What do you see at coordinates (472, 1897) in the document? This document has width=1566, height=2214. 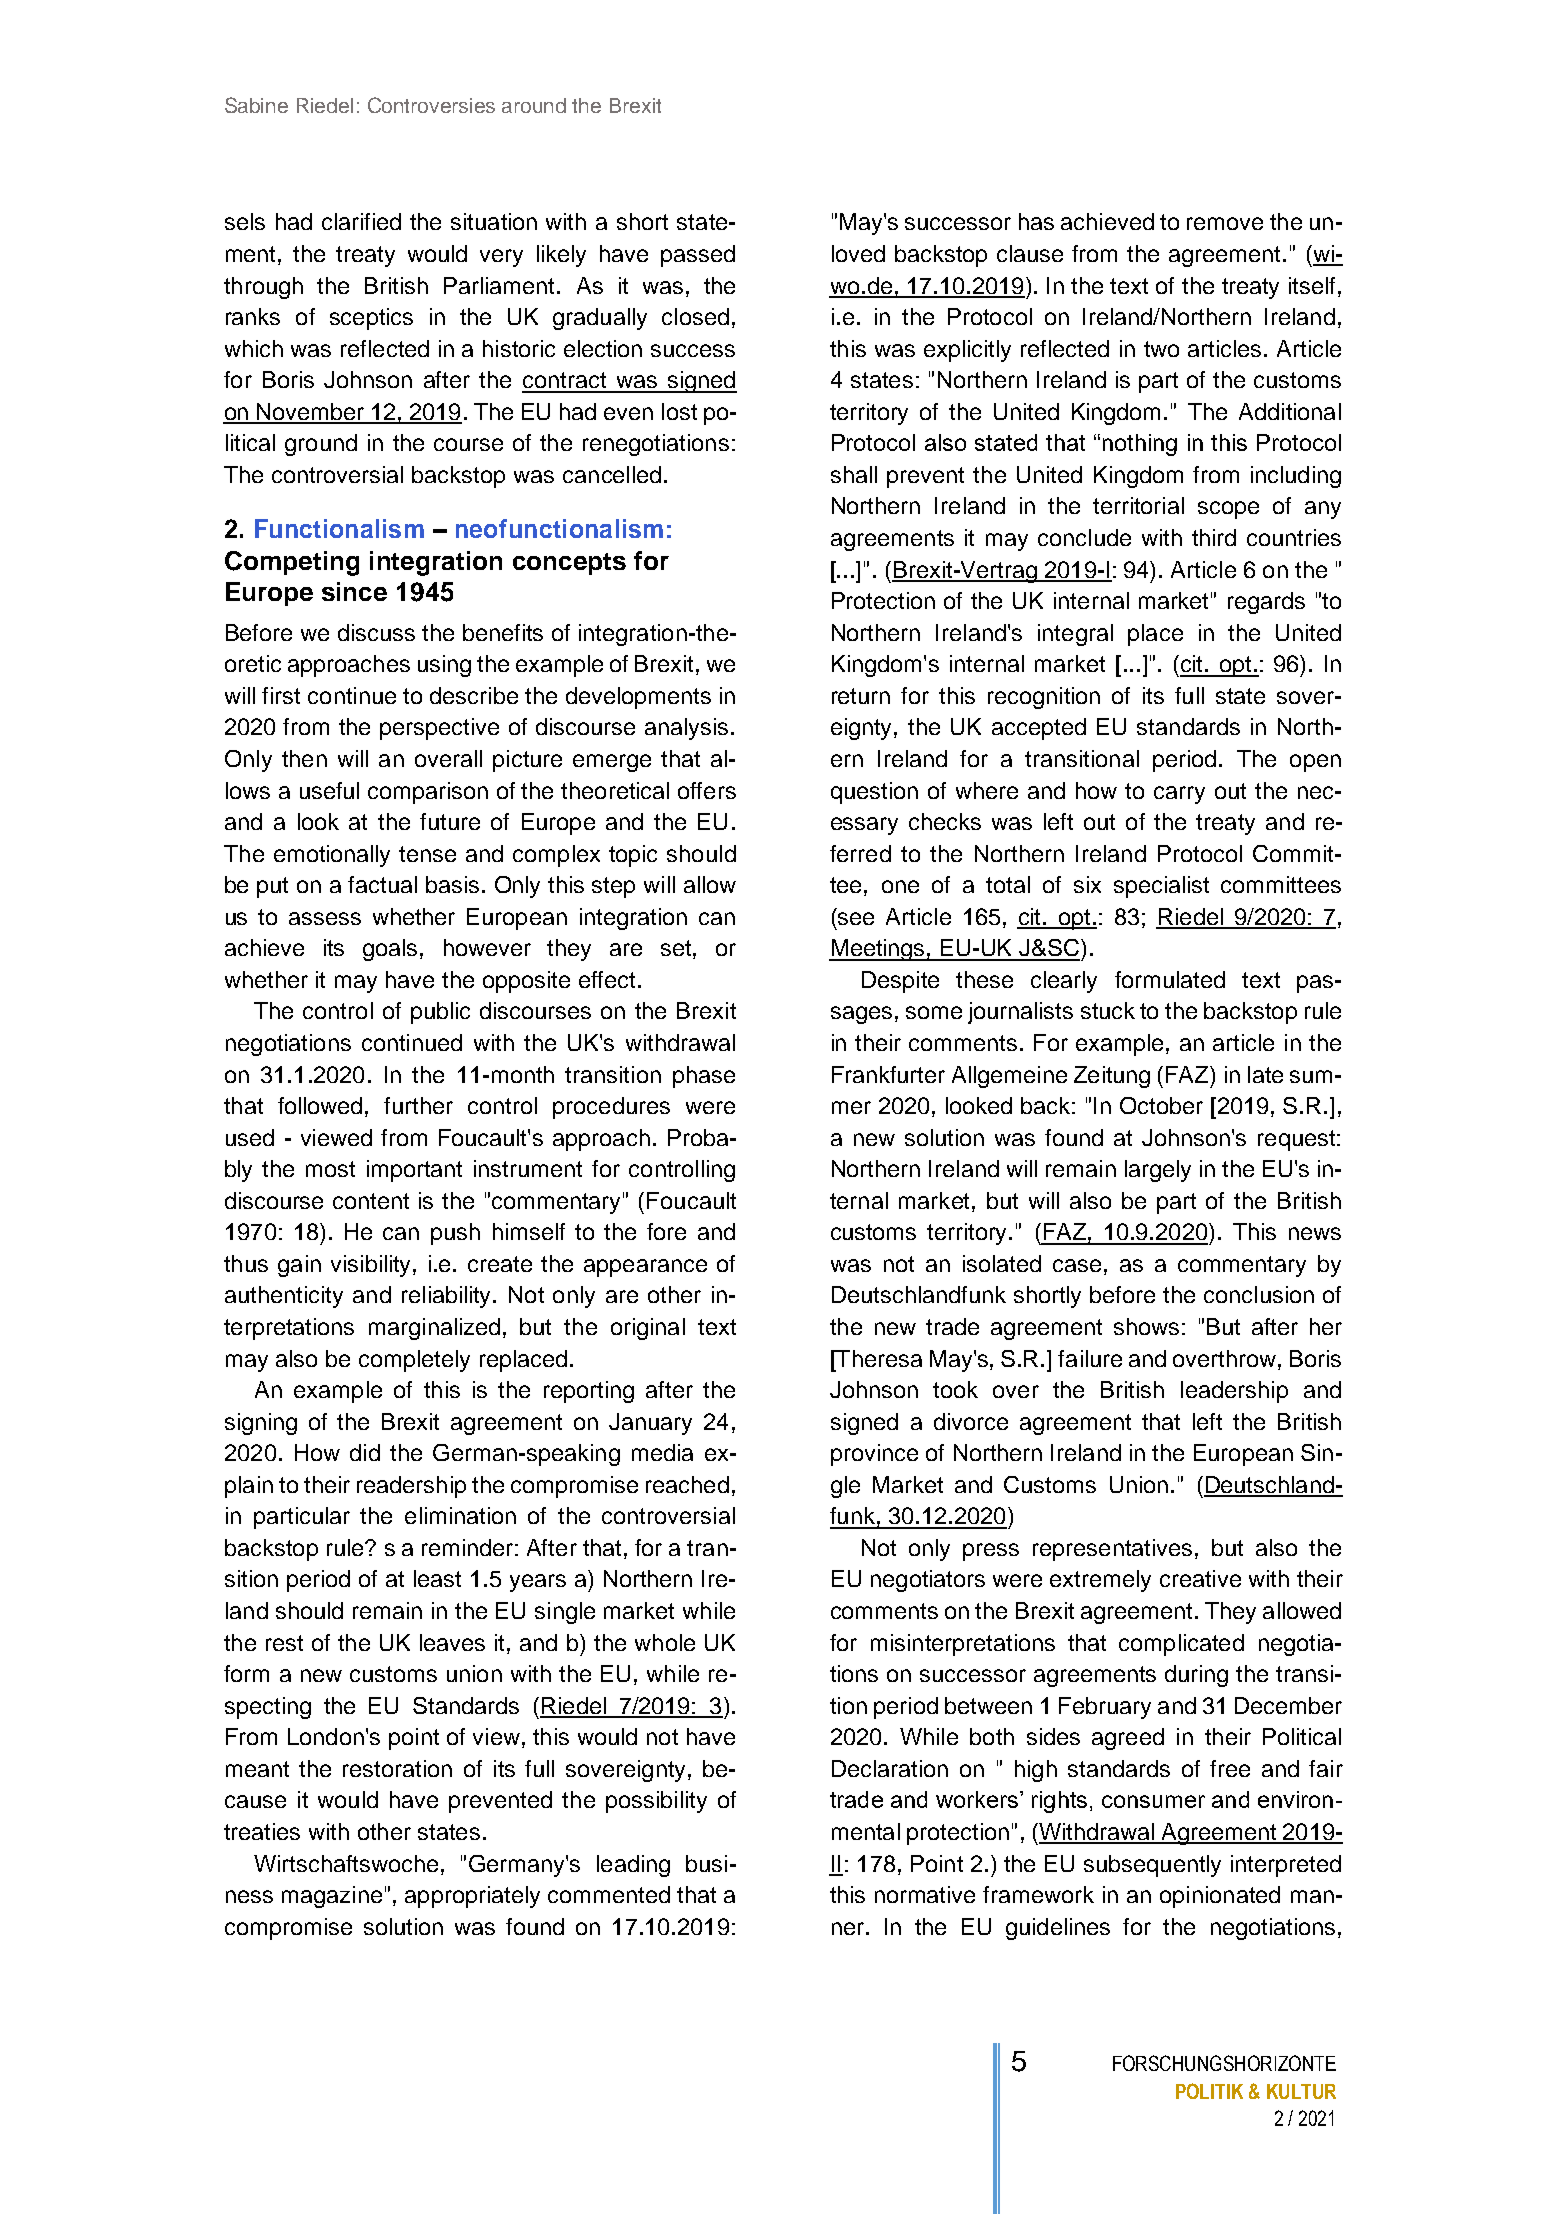 I see `appropriately` at bounding box center [472, 1897].
